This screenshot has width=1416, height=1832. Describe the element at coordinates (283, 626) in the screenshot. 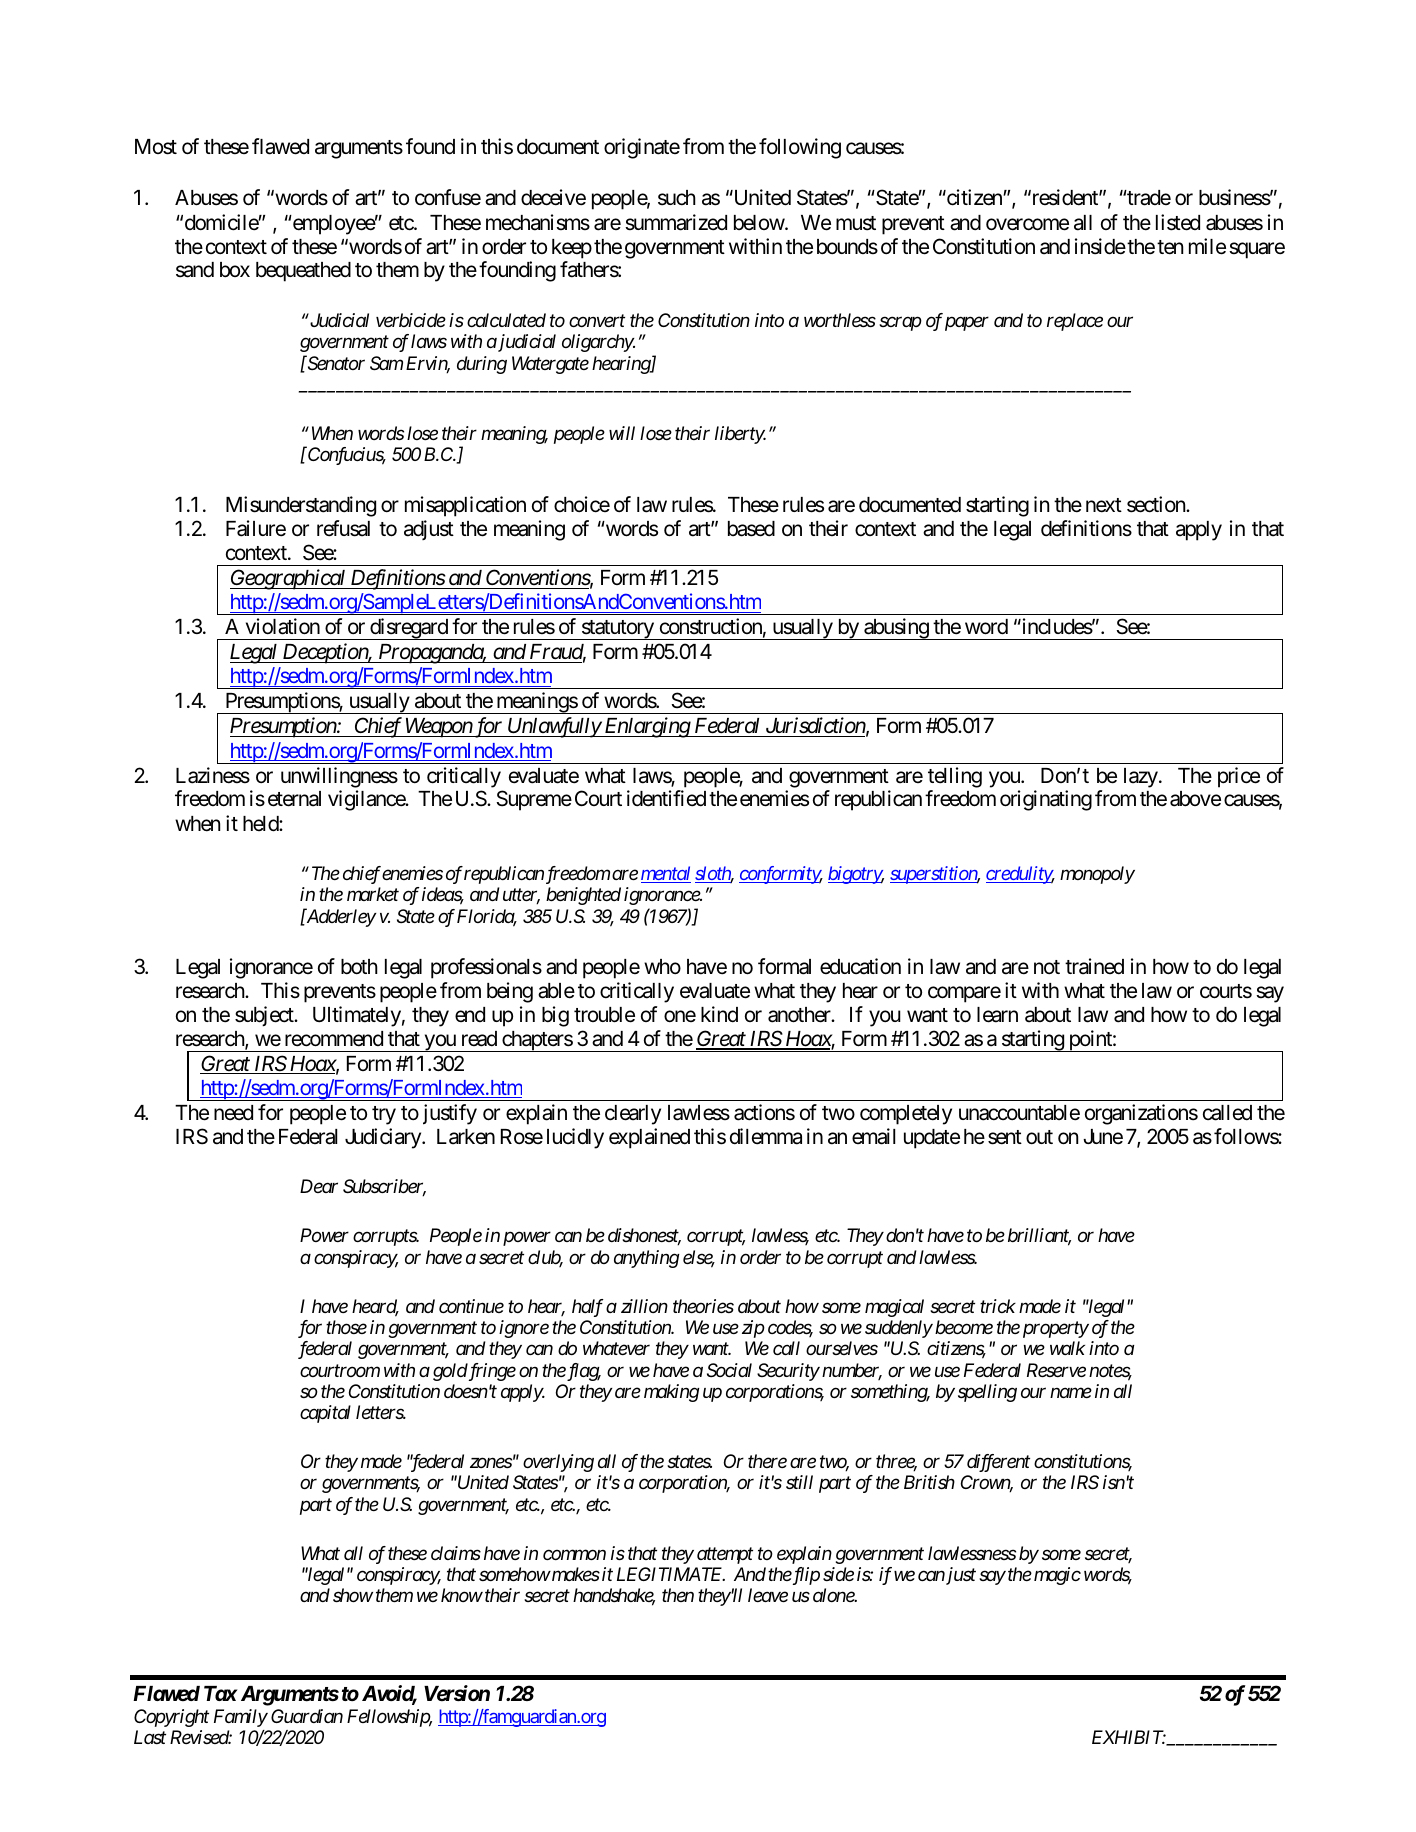

I see `violation` at that location.
